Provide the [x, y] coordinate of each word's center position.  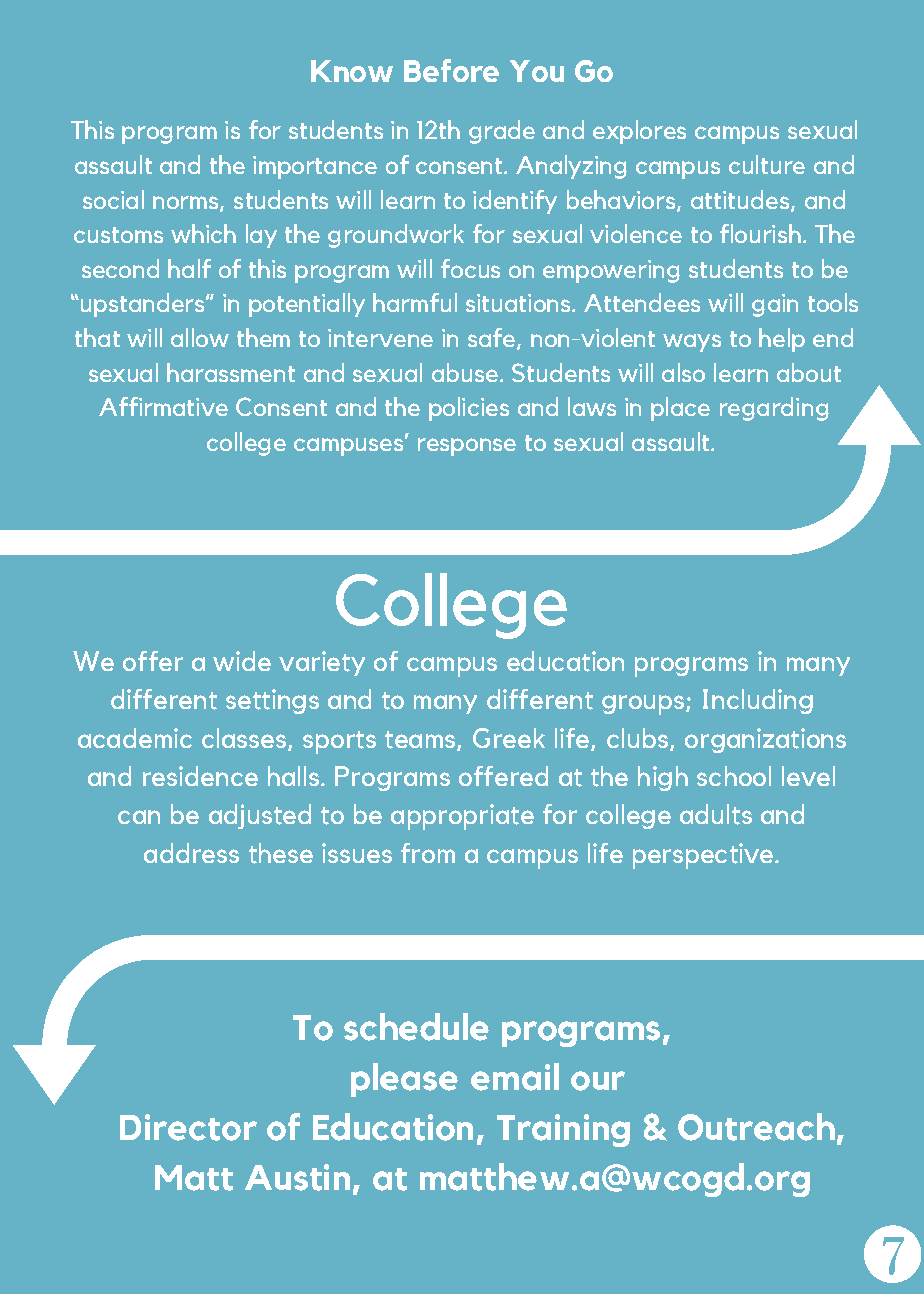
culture [767, 164]
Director [188, 1127]
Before [451, 70]
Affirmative [163, 406]
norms [187, 203]
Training [563, 1130]
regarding [774, 409]
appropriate [462, 817]
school [734, 776]
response [467, 447]
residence [200, 776]
